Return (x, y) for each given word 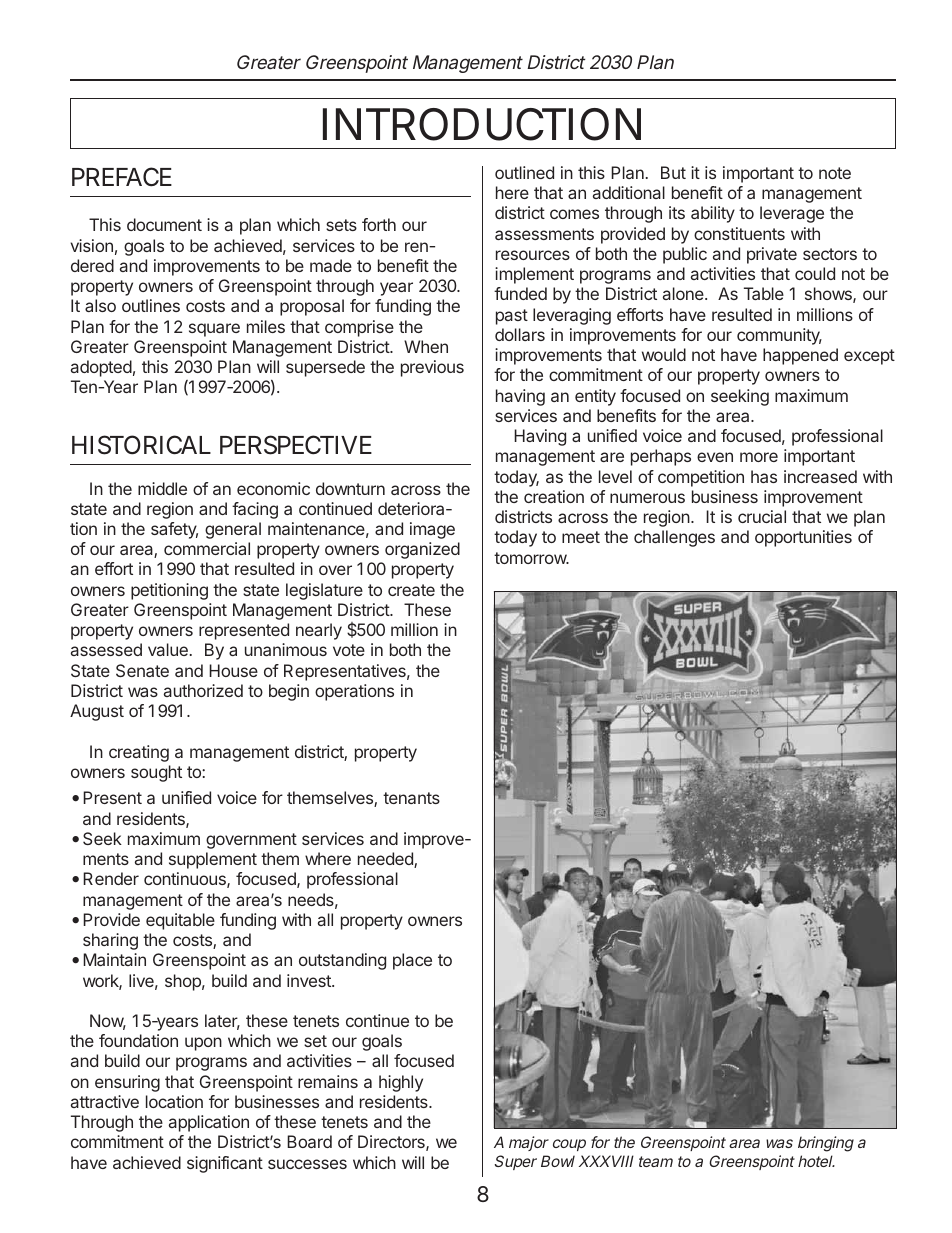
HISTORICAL (141, 445)
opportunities (803, 538)
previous (432, 368)
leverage (792, 214)
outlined (524, 172)
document (164, 224)
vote (349, 650)
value (168, 649)
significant (225, 1164)
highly (401, 1083)
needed (386, 860)
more (759, 457)
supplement (213, 860)
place (412, 961)
